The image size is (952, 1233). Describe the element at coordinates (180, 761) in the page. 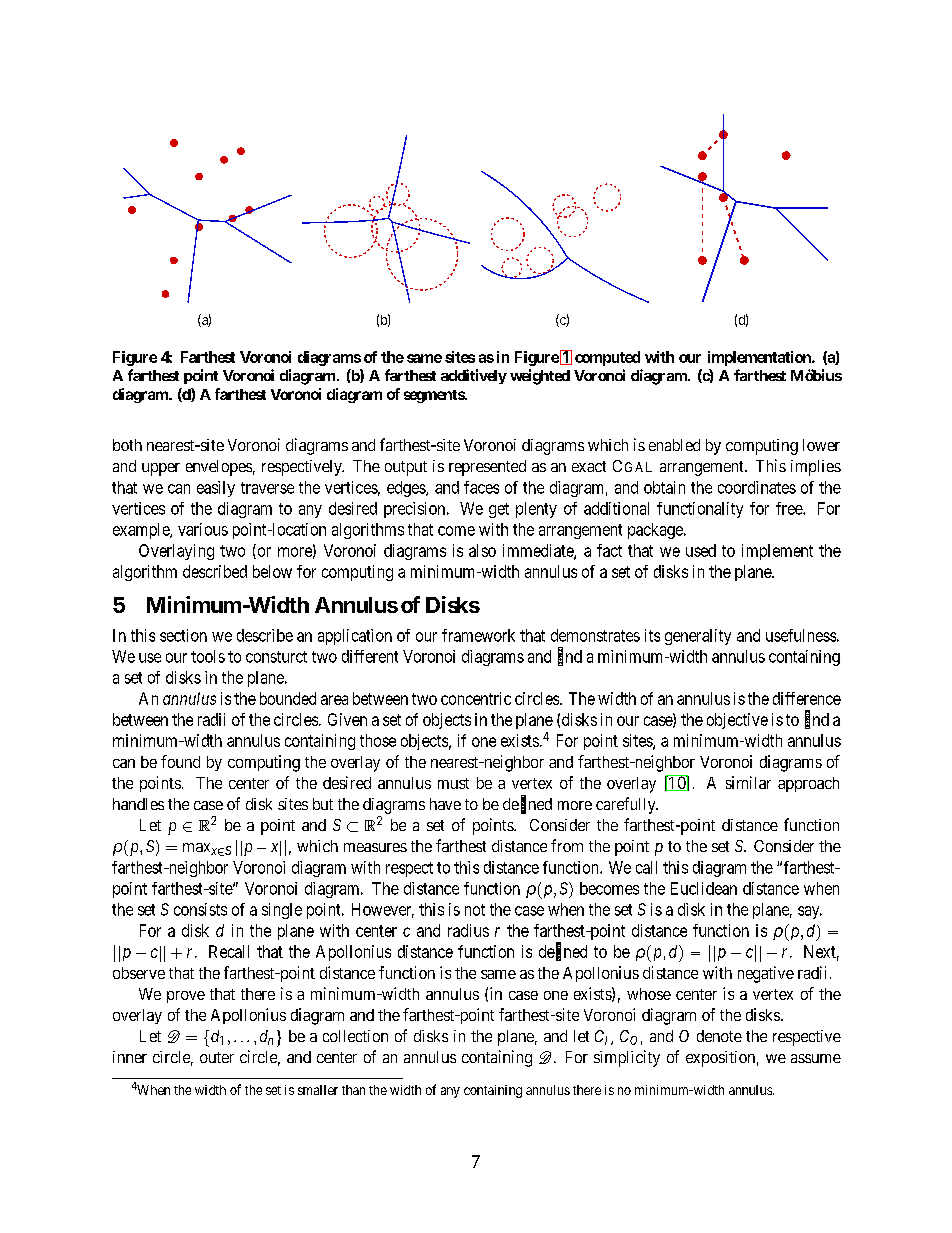

I see `found` at that location.
